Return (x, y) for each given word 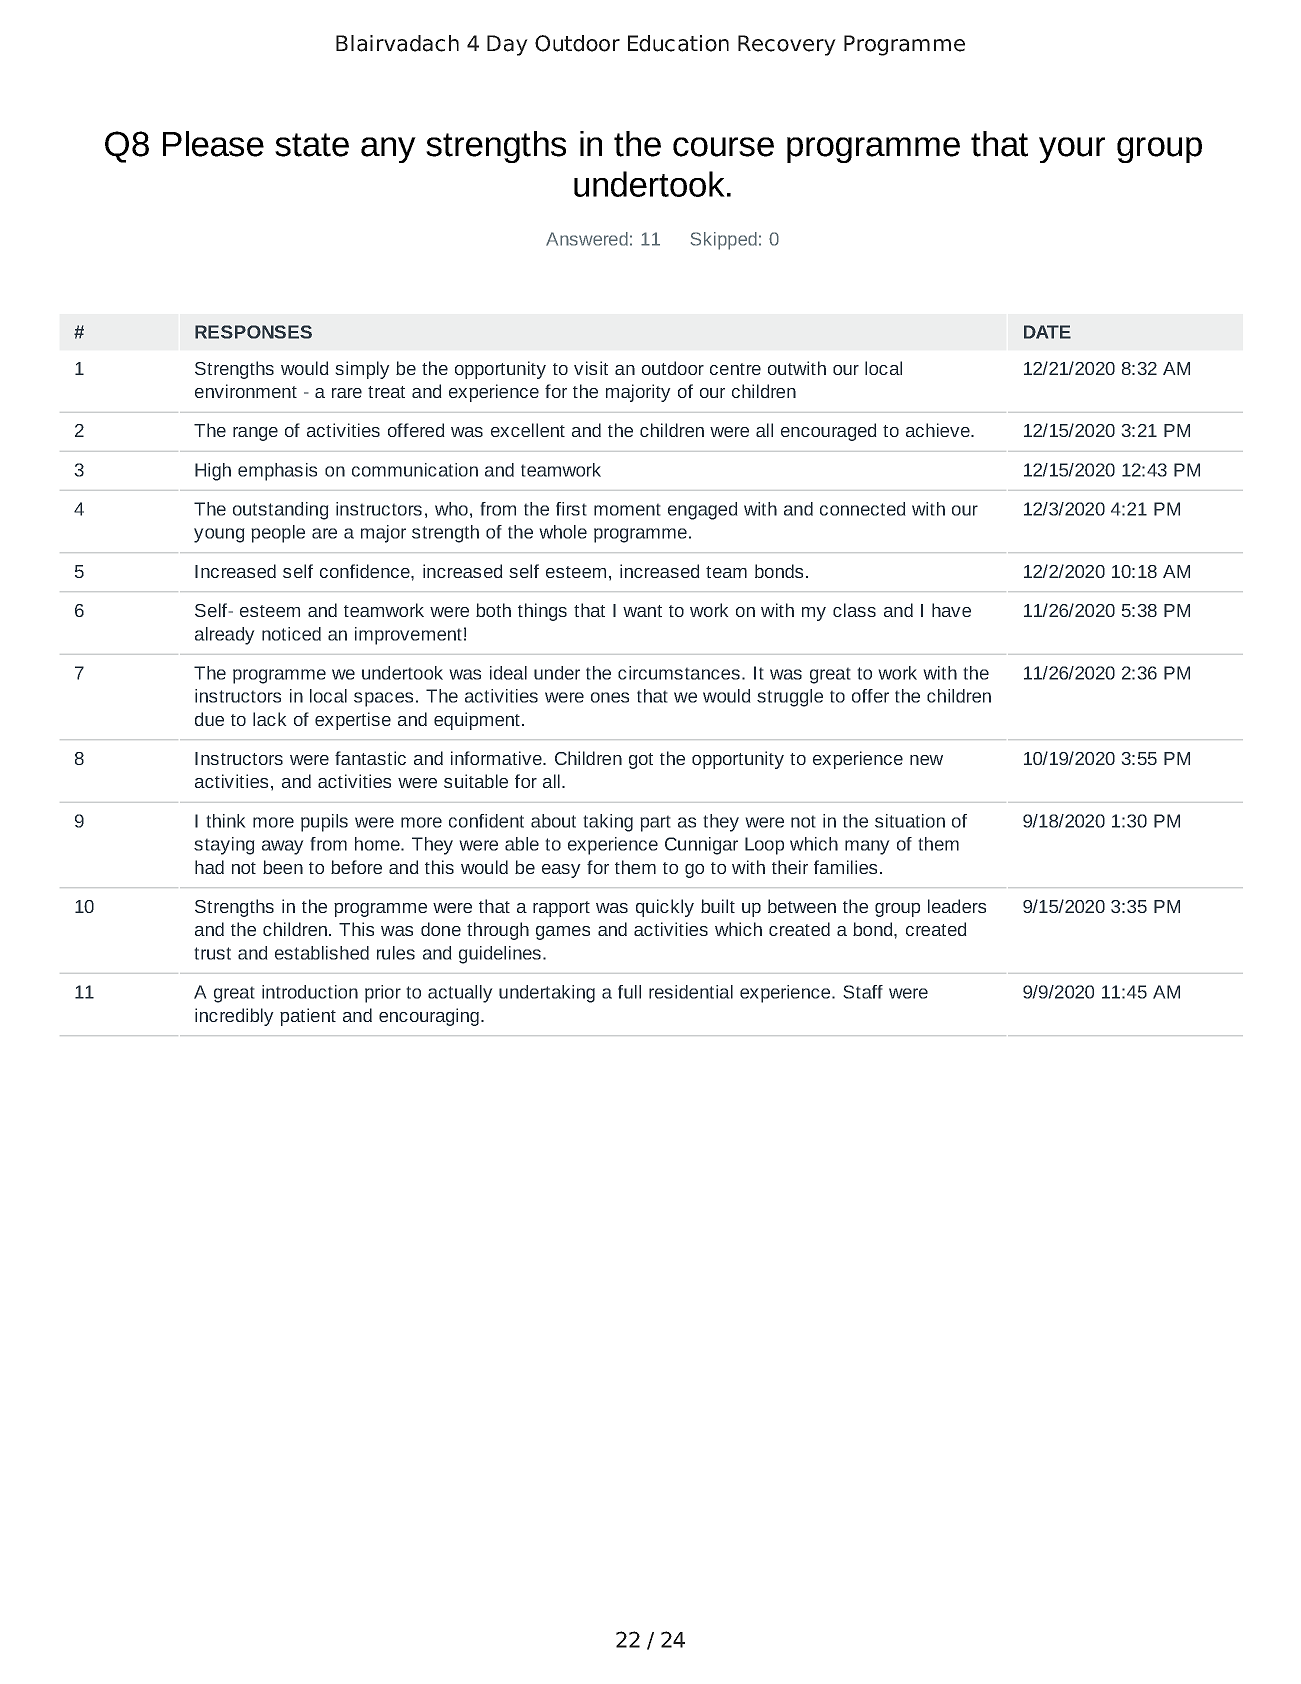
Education (678, 43)
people (278, 534)
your (1072, 150)
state (312, 145)
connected (863, 509)
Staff (863, 992)
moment (627, 509)
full (629, 992)
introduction (310, 992)
